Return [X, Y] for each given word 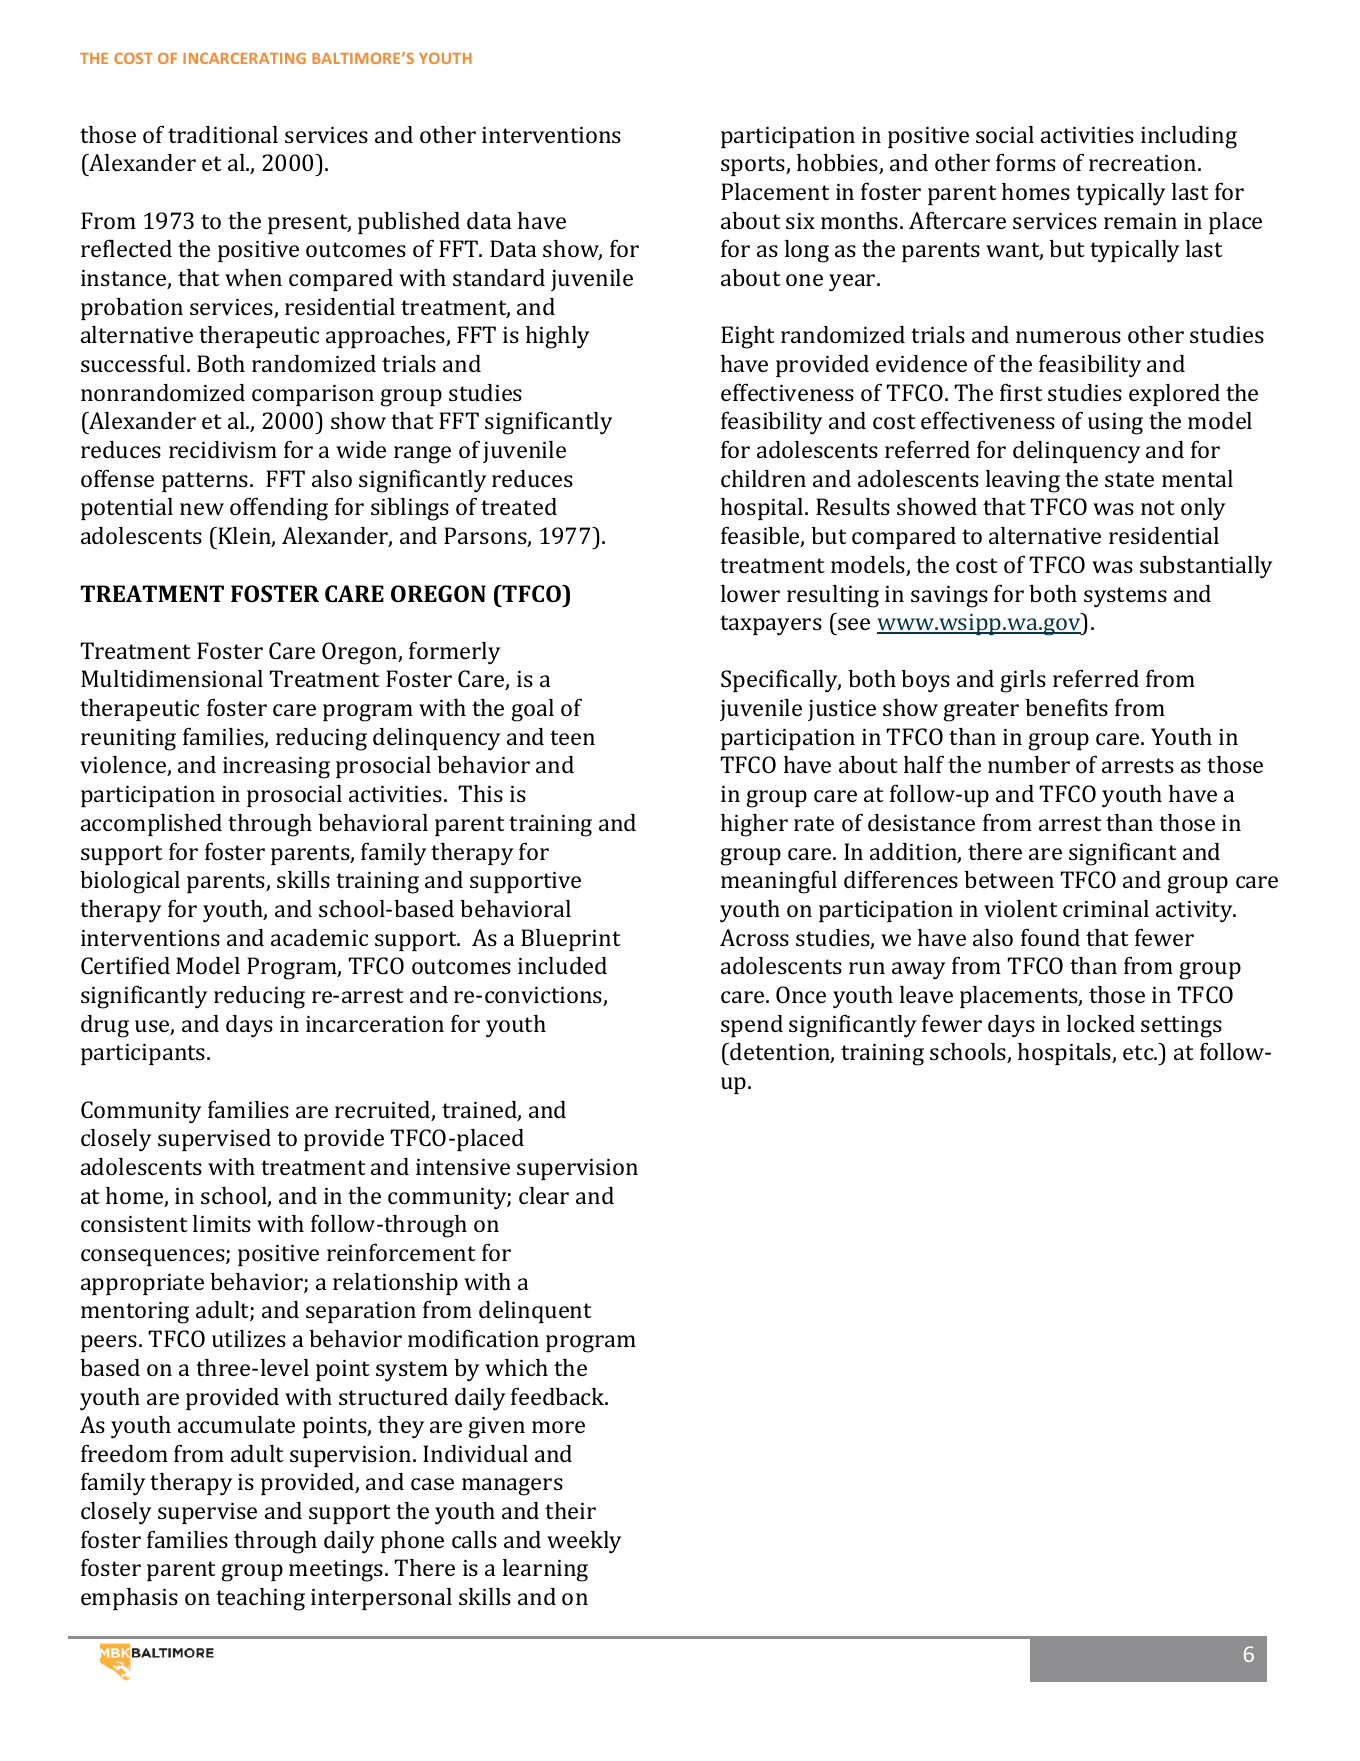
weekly [584, 1542]
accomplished [151, 825]
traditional [223, 134]
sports [754, 166]
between [1009, 879]
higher [754, 825]
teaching [260, 1599]
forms [1026, 162]
